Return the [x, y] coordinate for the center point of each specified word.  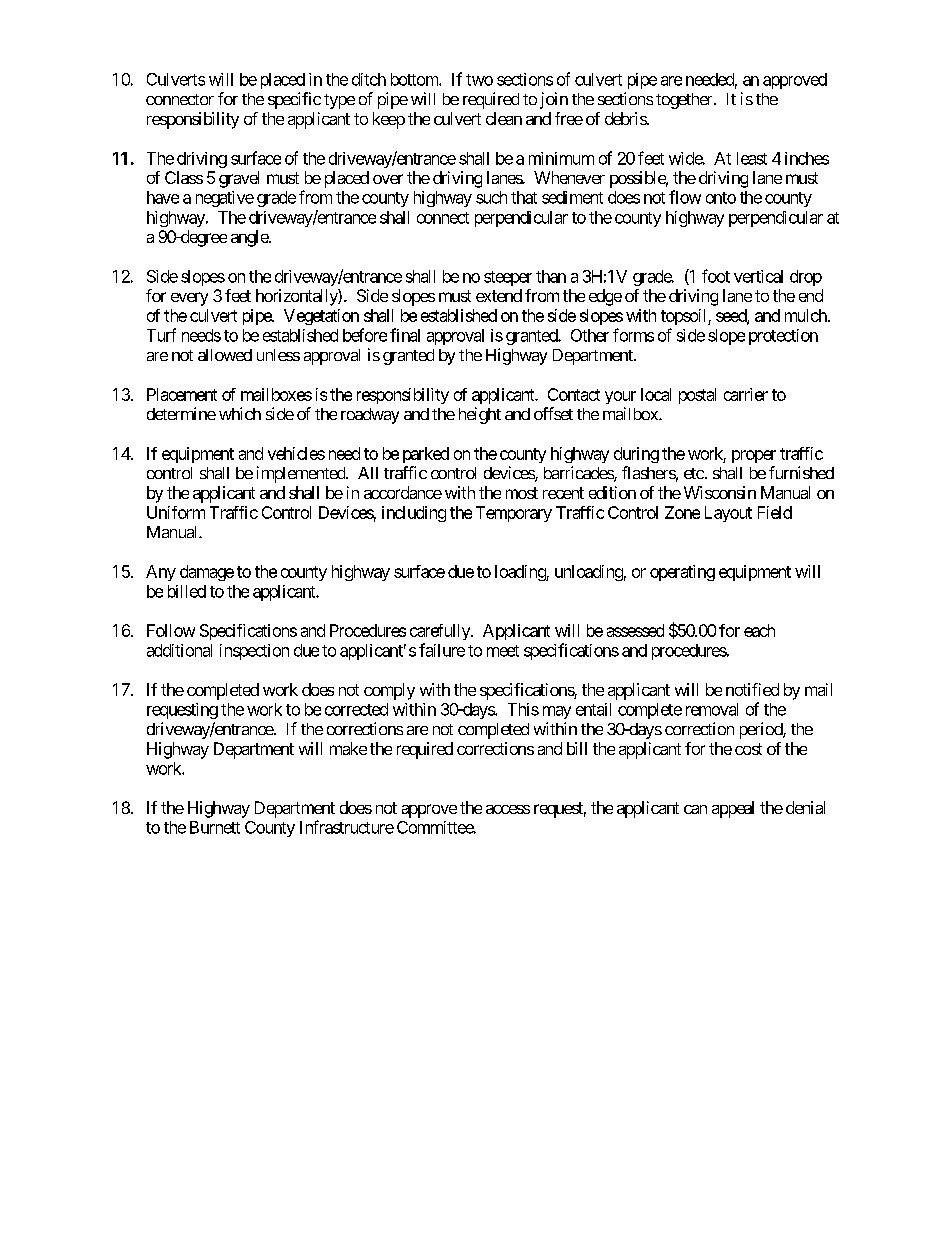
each [759, 630]
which [240, 413]
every [189, 299]
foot [716, 276]
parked [426, 455]
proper [754, 456]
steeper [508, 278]
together [685, 101]
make [348, 748]
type [339, 101]
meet [503, 651]
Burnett [215, 827]
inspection [254, 652]
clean [504, 118]
